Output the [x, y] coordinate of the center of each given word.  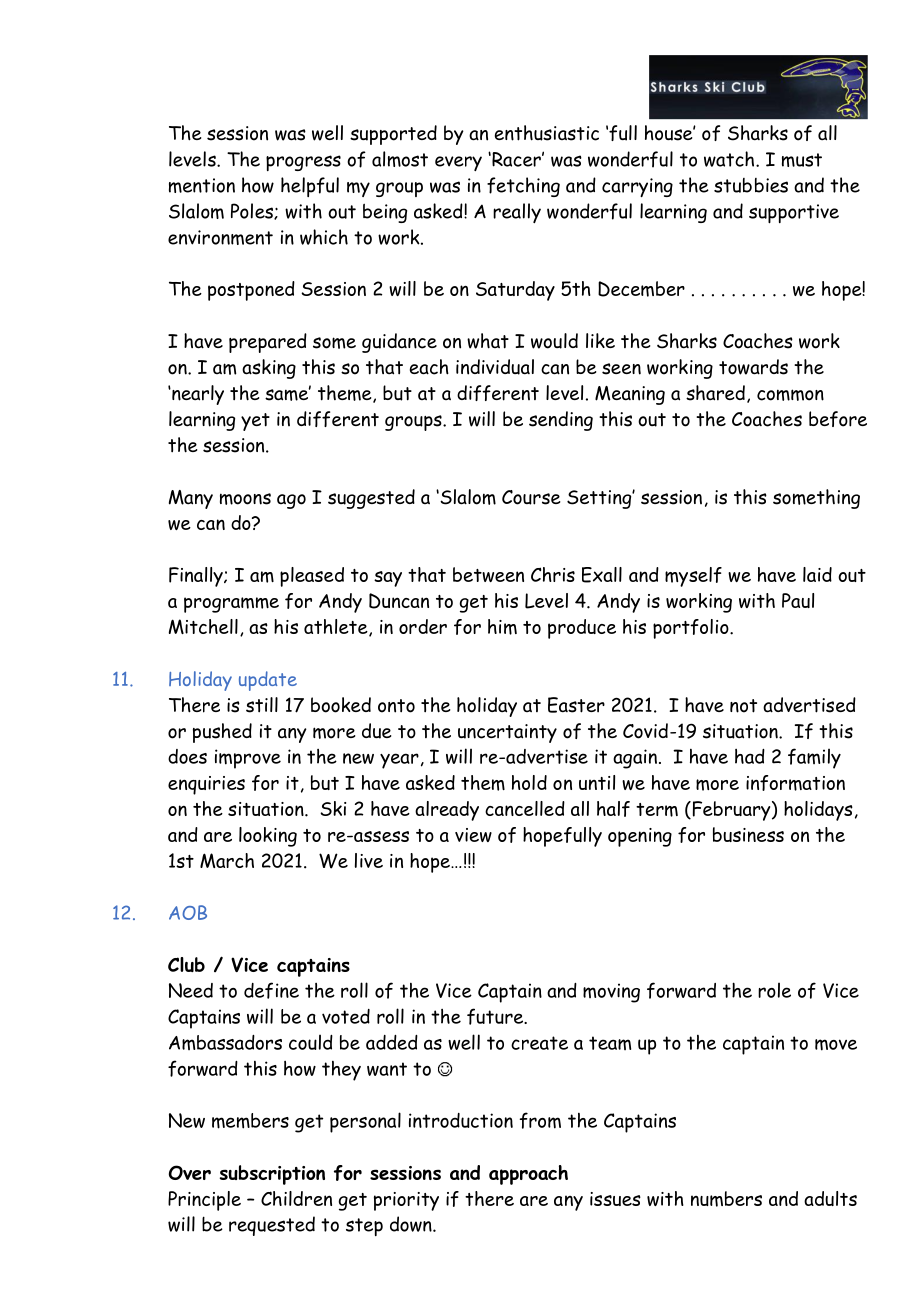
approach [528, 1175]
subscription [272, 1175]
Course [531, 497]
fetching [523, 187]
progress [303, 163]
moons [245, 499]
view [473, 835]
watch [730, 159]
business [748, 834]
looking [268, 837]
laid [817, 574]
